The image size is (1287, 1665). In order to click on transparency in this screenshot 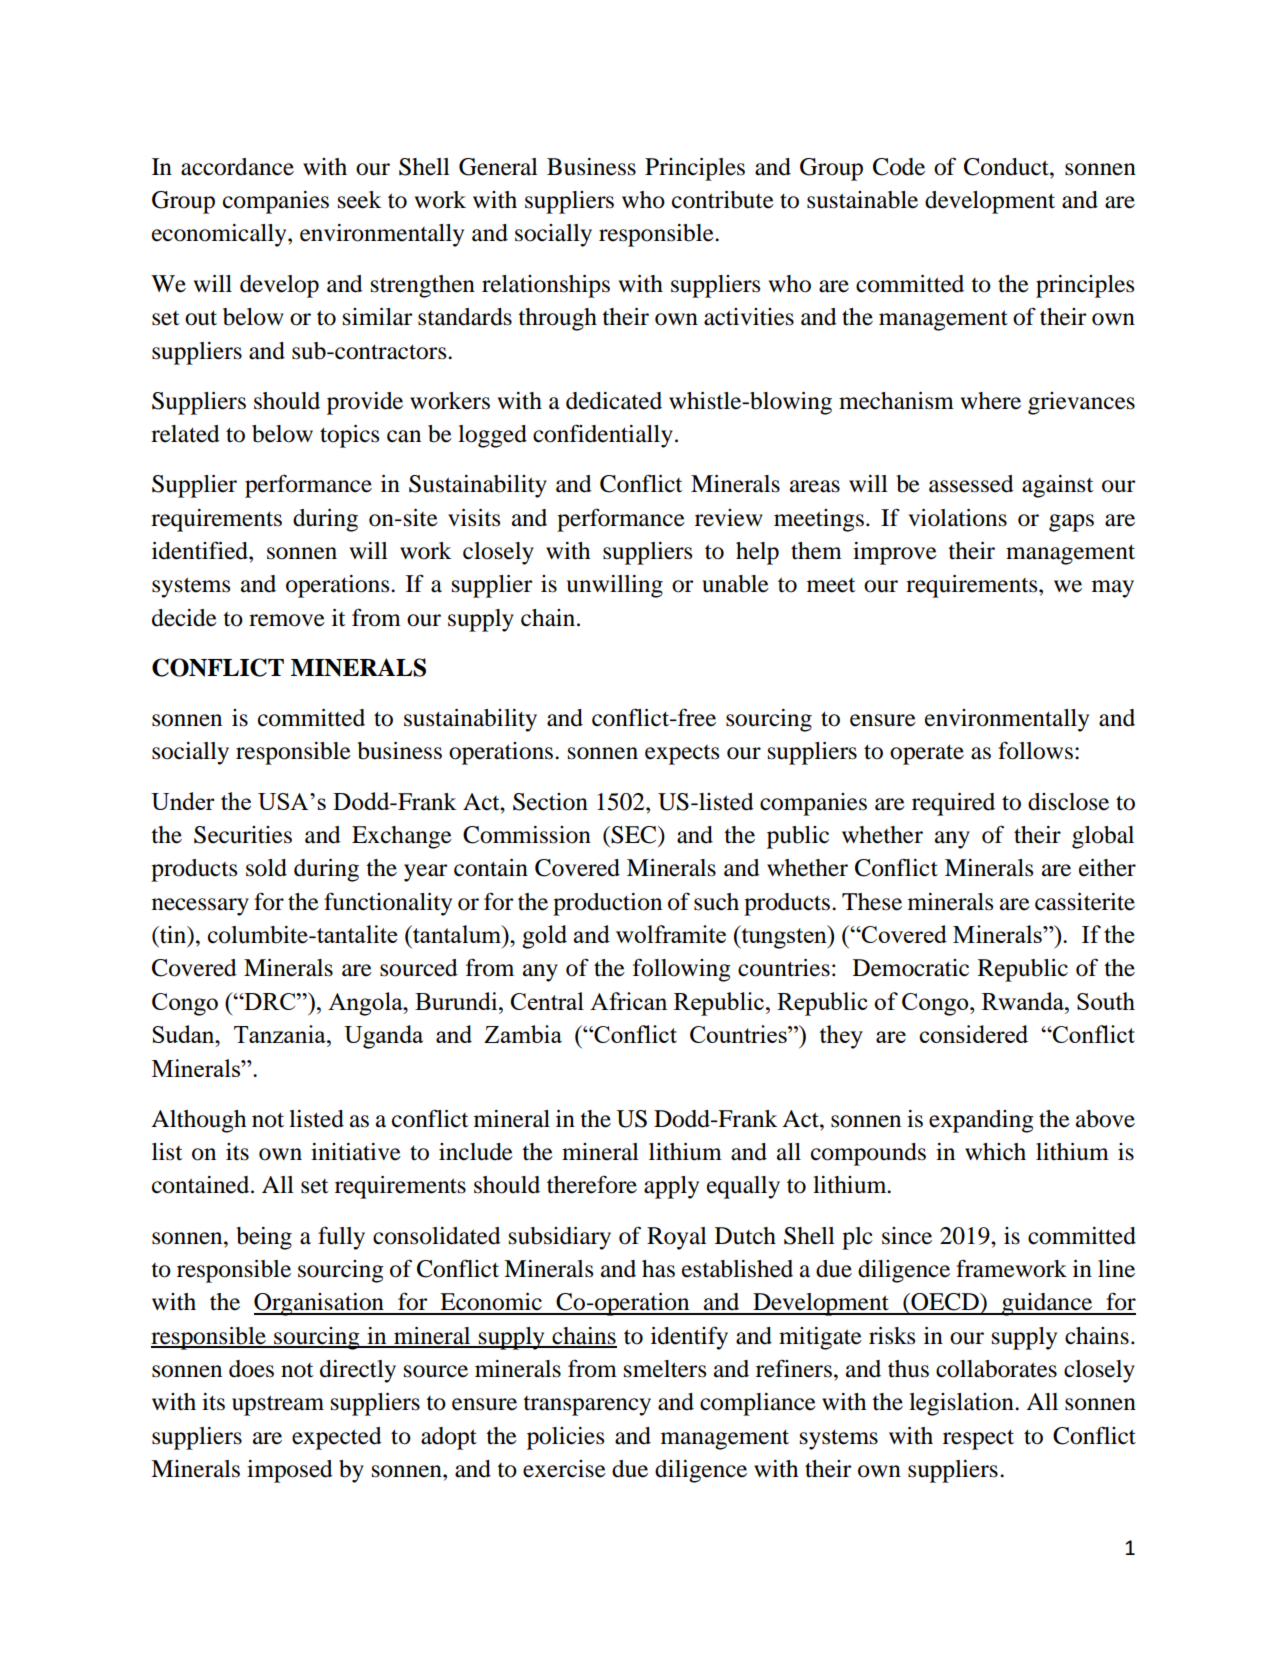, I will do `click(587, 1406)`.
